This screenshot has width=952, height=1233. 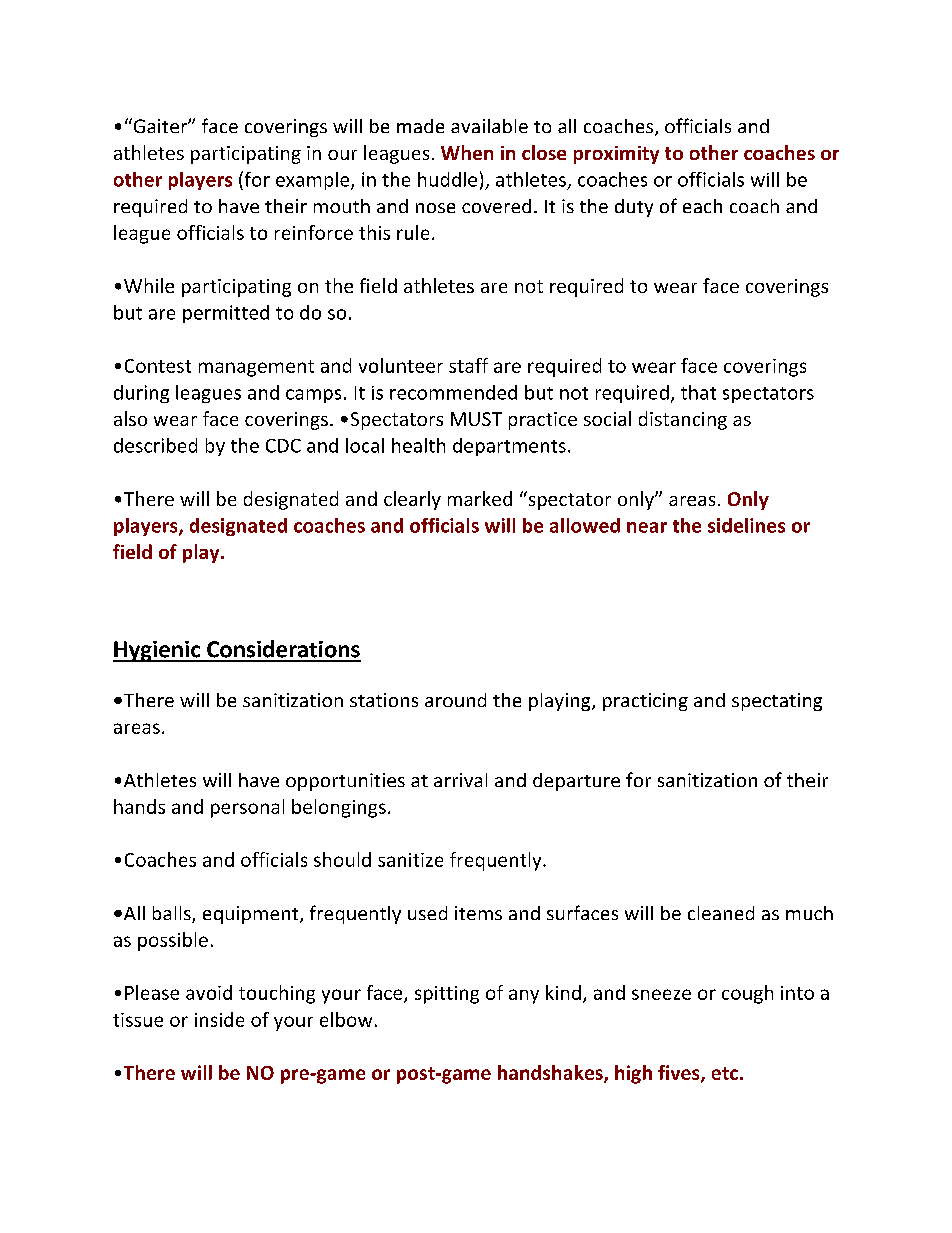 What do you see at coordinates (725, 1073) in the screenshot?
I see `etc` at bounding box center [725, 1073].
